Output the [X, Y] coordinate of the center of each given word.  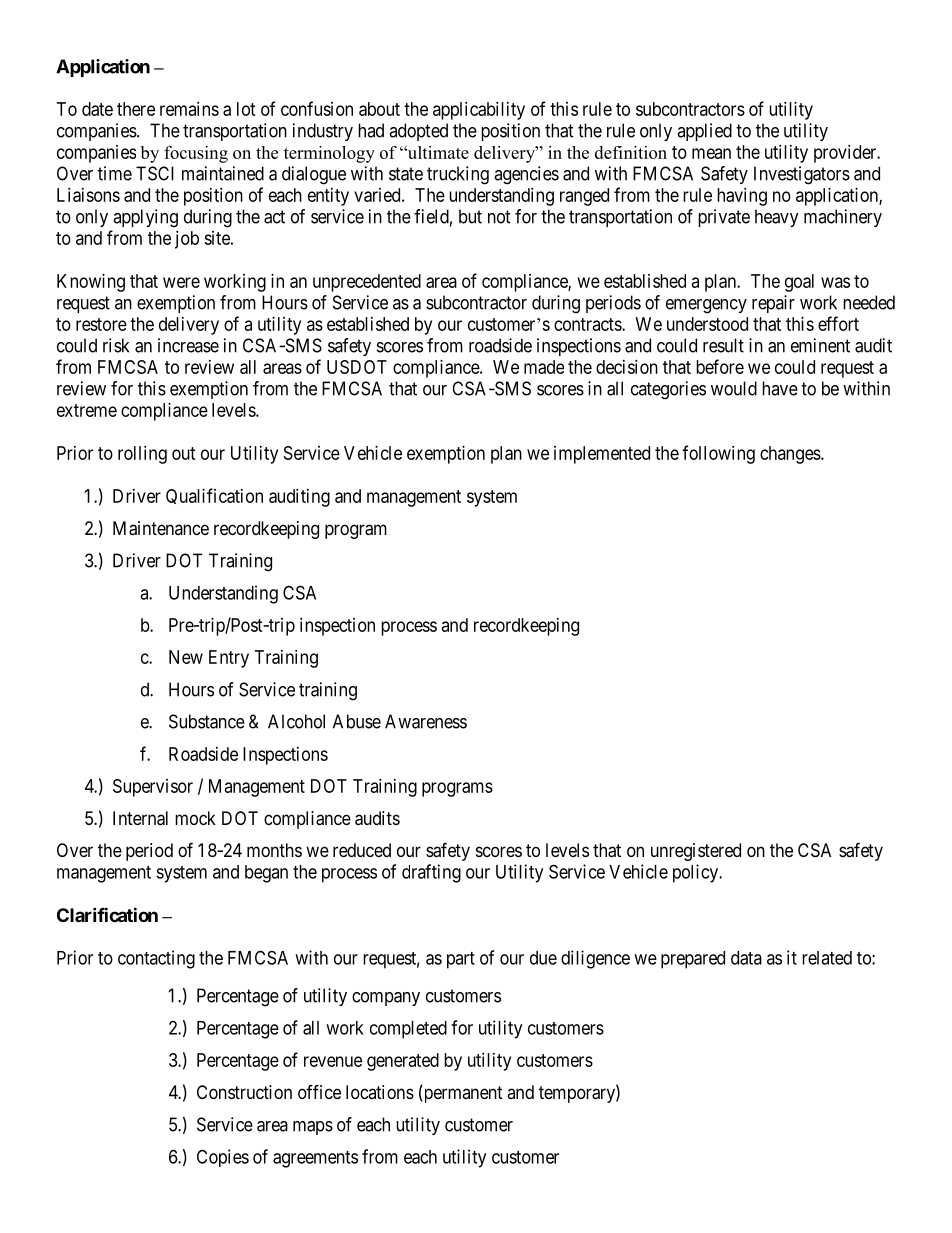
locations [380, 1092]
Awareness [426, 721]
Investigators [802, 175]
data [746, 958]
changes [791, 455]
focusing [196, 154]
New [186, 657]
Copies [223, 1158]
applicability [479, 111]
